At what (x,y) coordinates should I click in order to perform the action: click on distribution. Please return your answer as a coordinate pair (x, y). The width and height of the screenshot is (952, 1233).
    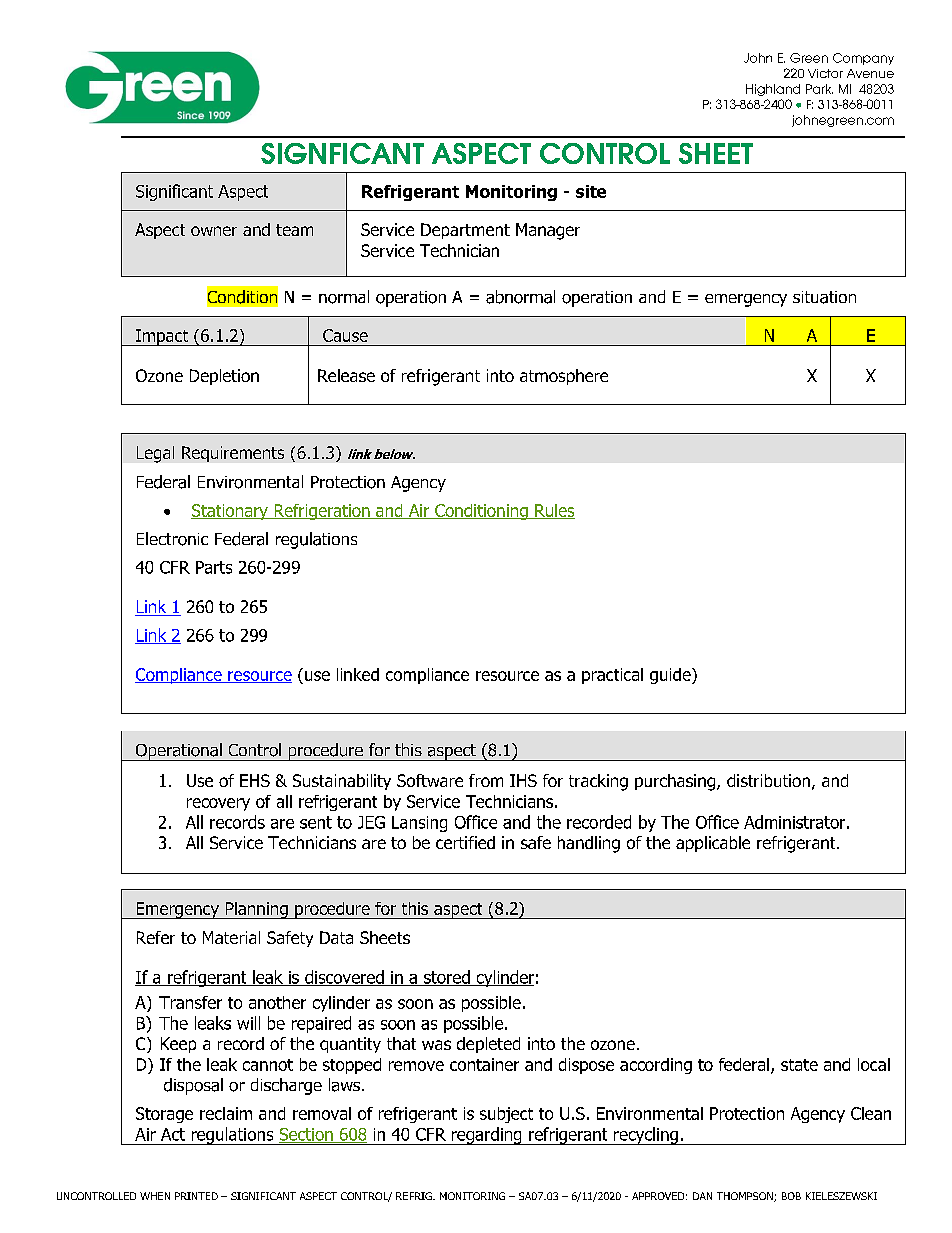
    Looking at the image, I should click on (768, 780).
